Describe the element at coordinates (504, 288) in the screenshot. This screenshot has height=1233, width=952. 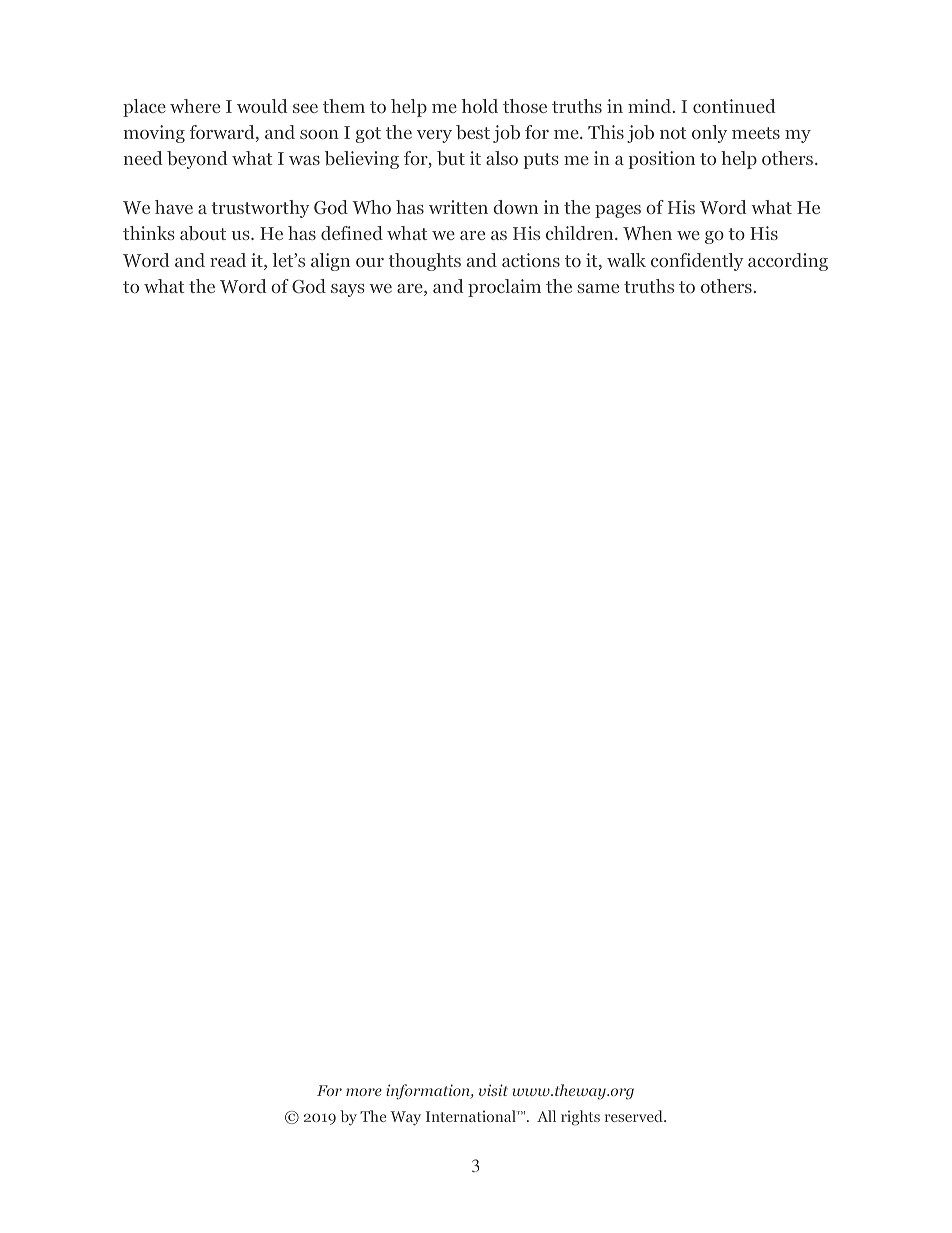
I see `proclaim` at that location.
